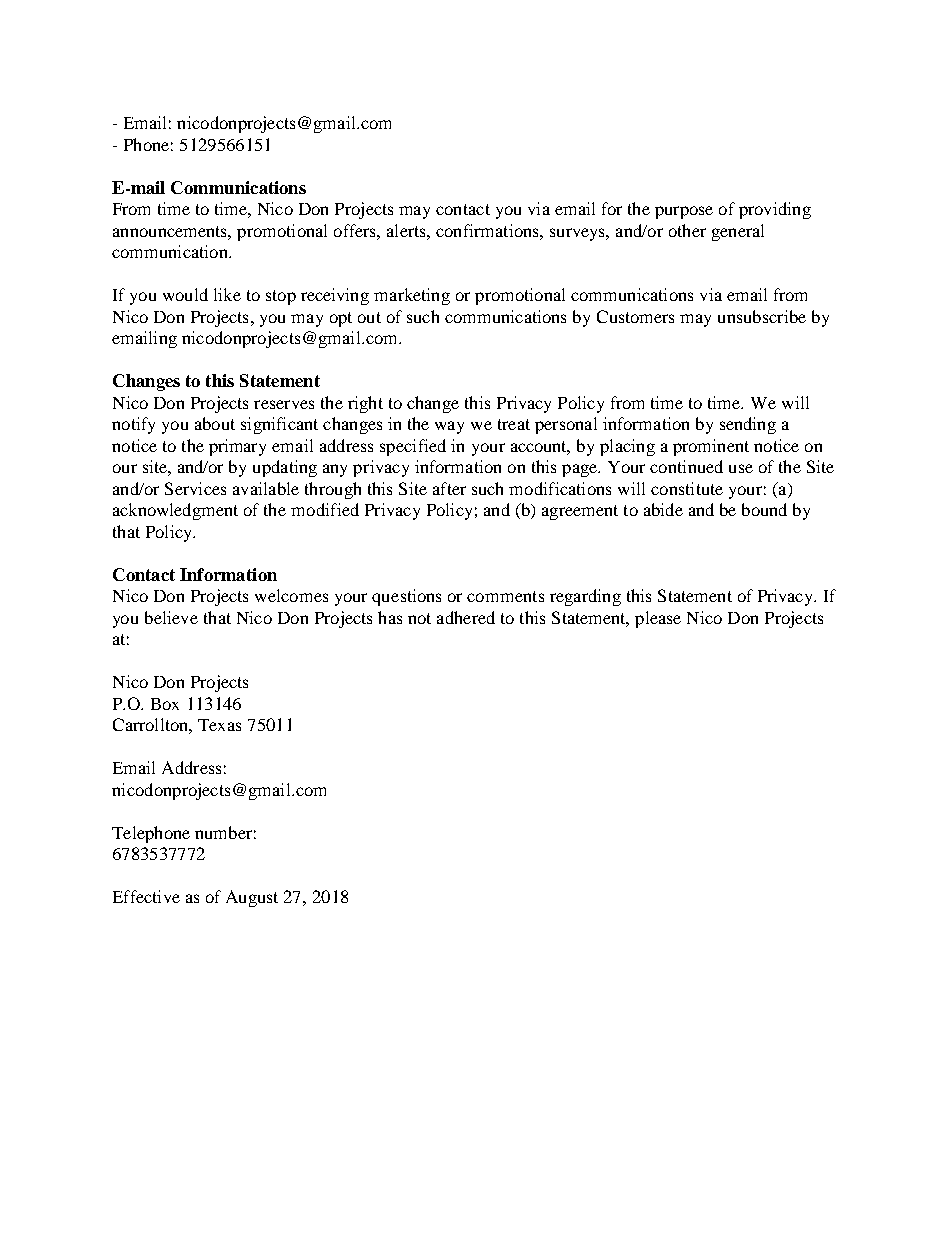  What do you see at coordinates (711, 447) in the screenshot?
I see `prominent` at bounding box center [711, 447].
